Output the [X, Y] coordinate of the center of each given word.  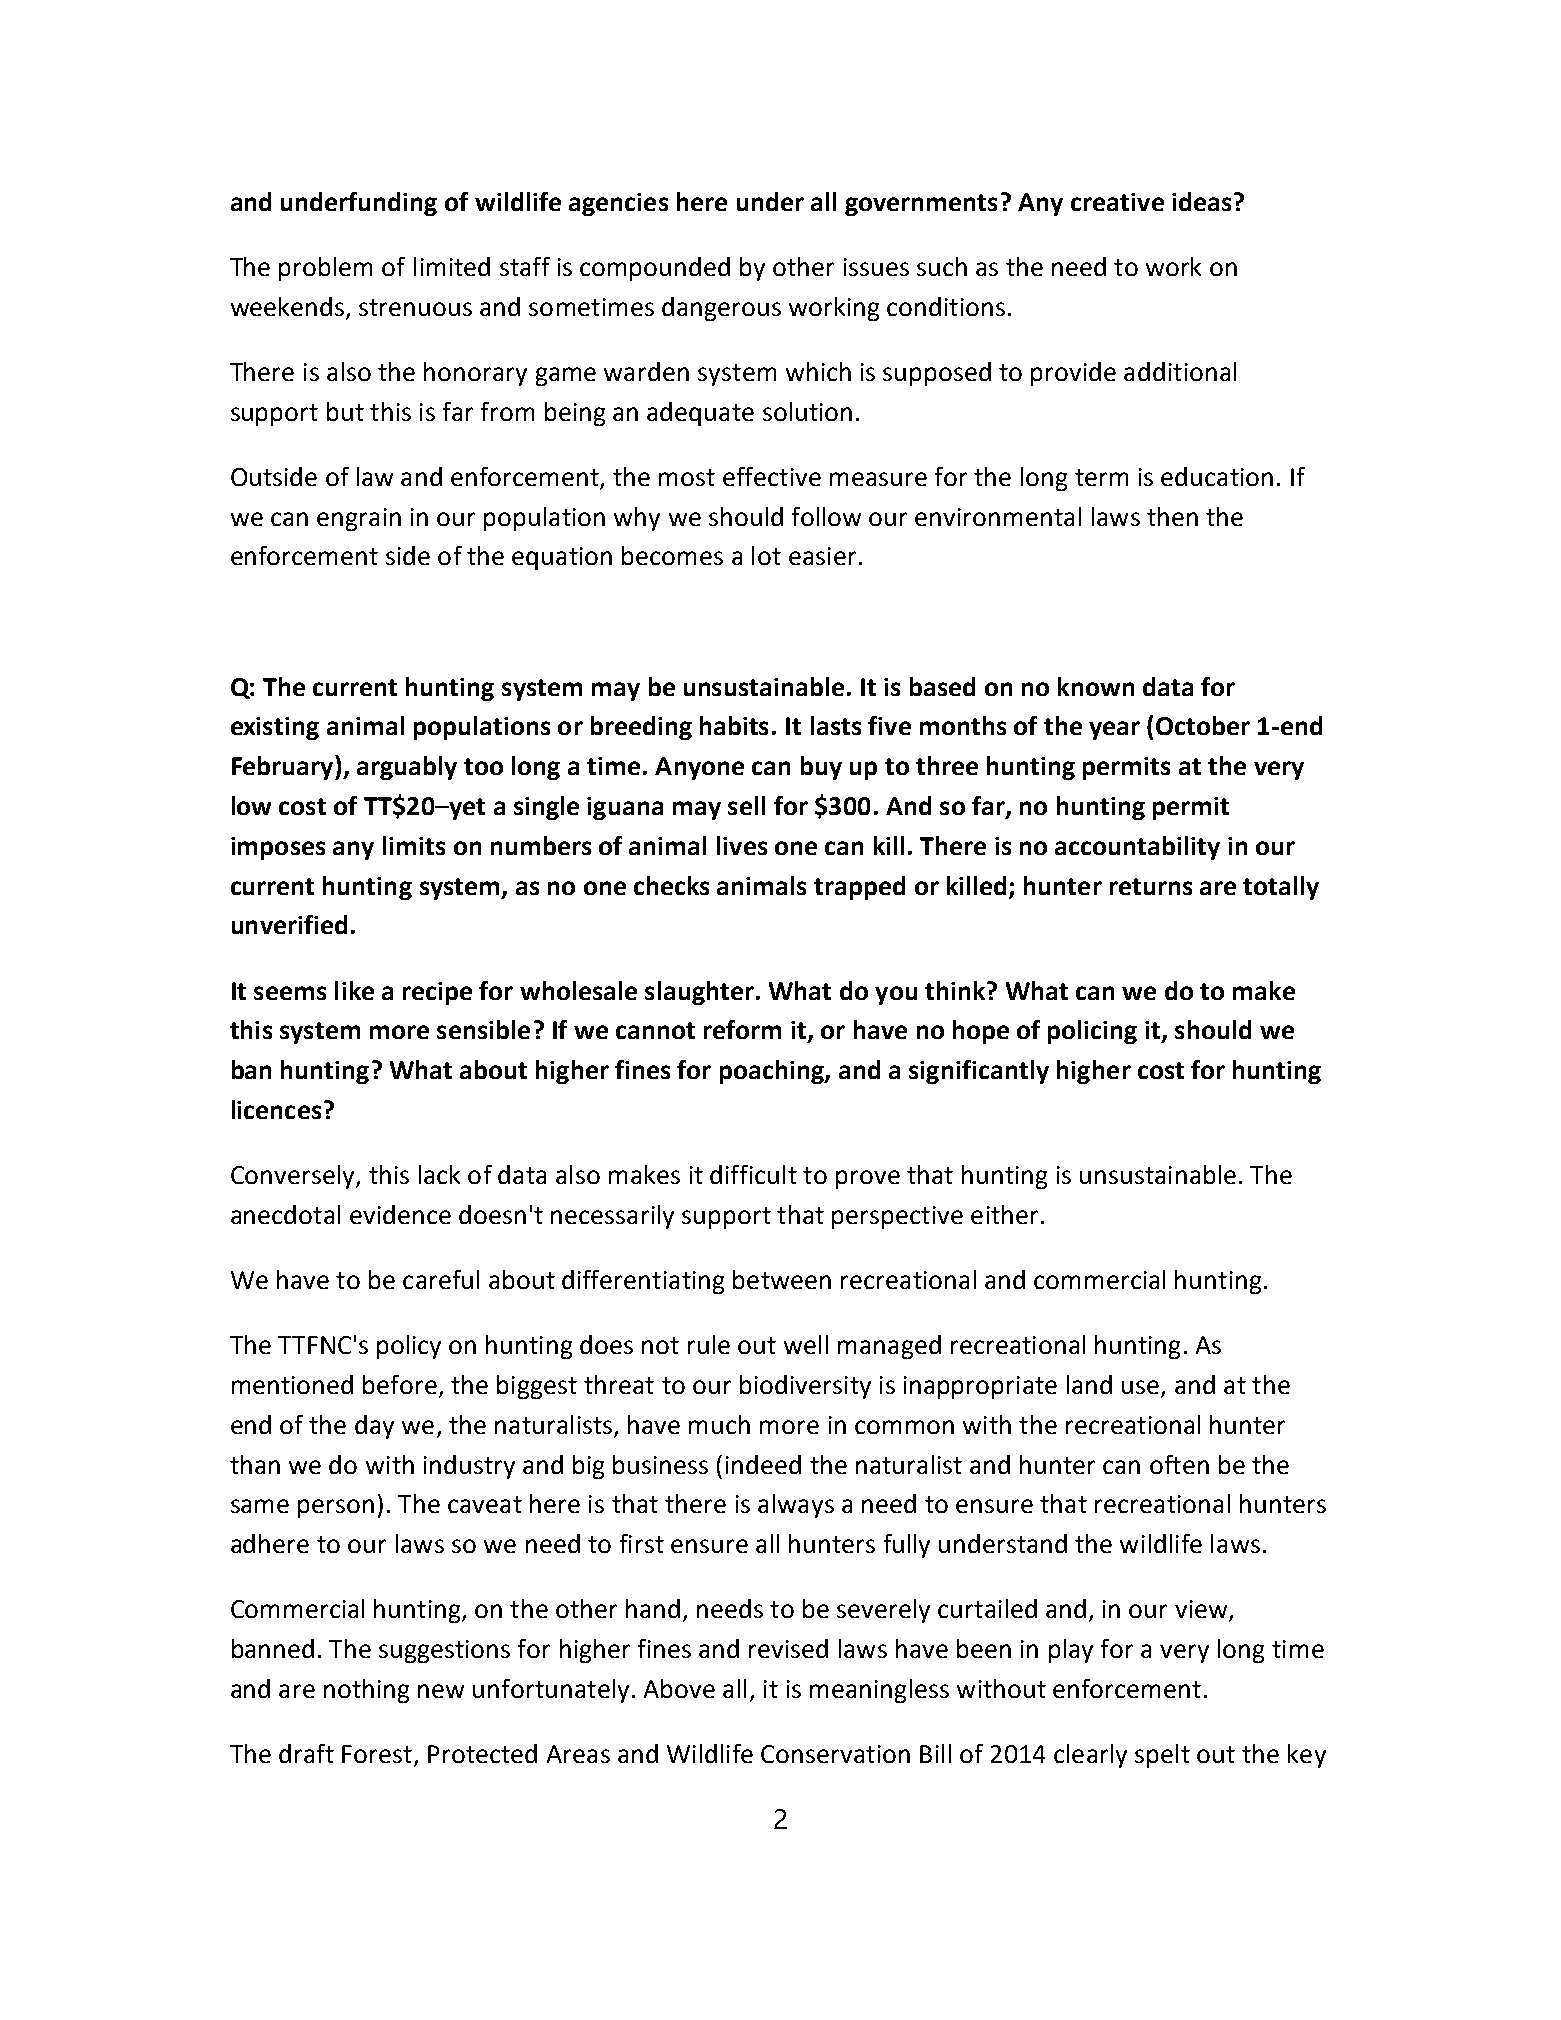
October [1203, 725]
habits [734, 725]
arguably [407, 768]
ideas [1201, 201]
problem [325, 269]
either [1004, 1214]
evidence [400, 1214]
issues [876, 267]
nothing [366, 1691]
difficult [753, 1174]
